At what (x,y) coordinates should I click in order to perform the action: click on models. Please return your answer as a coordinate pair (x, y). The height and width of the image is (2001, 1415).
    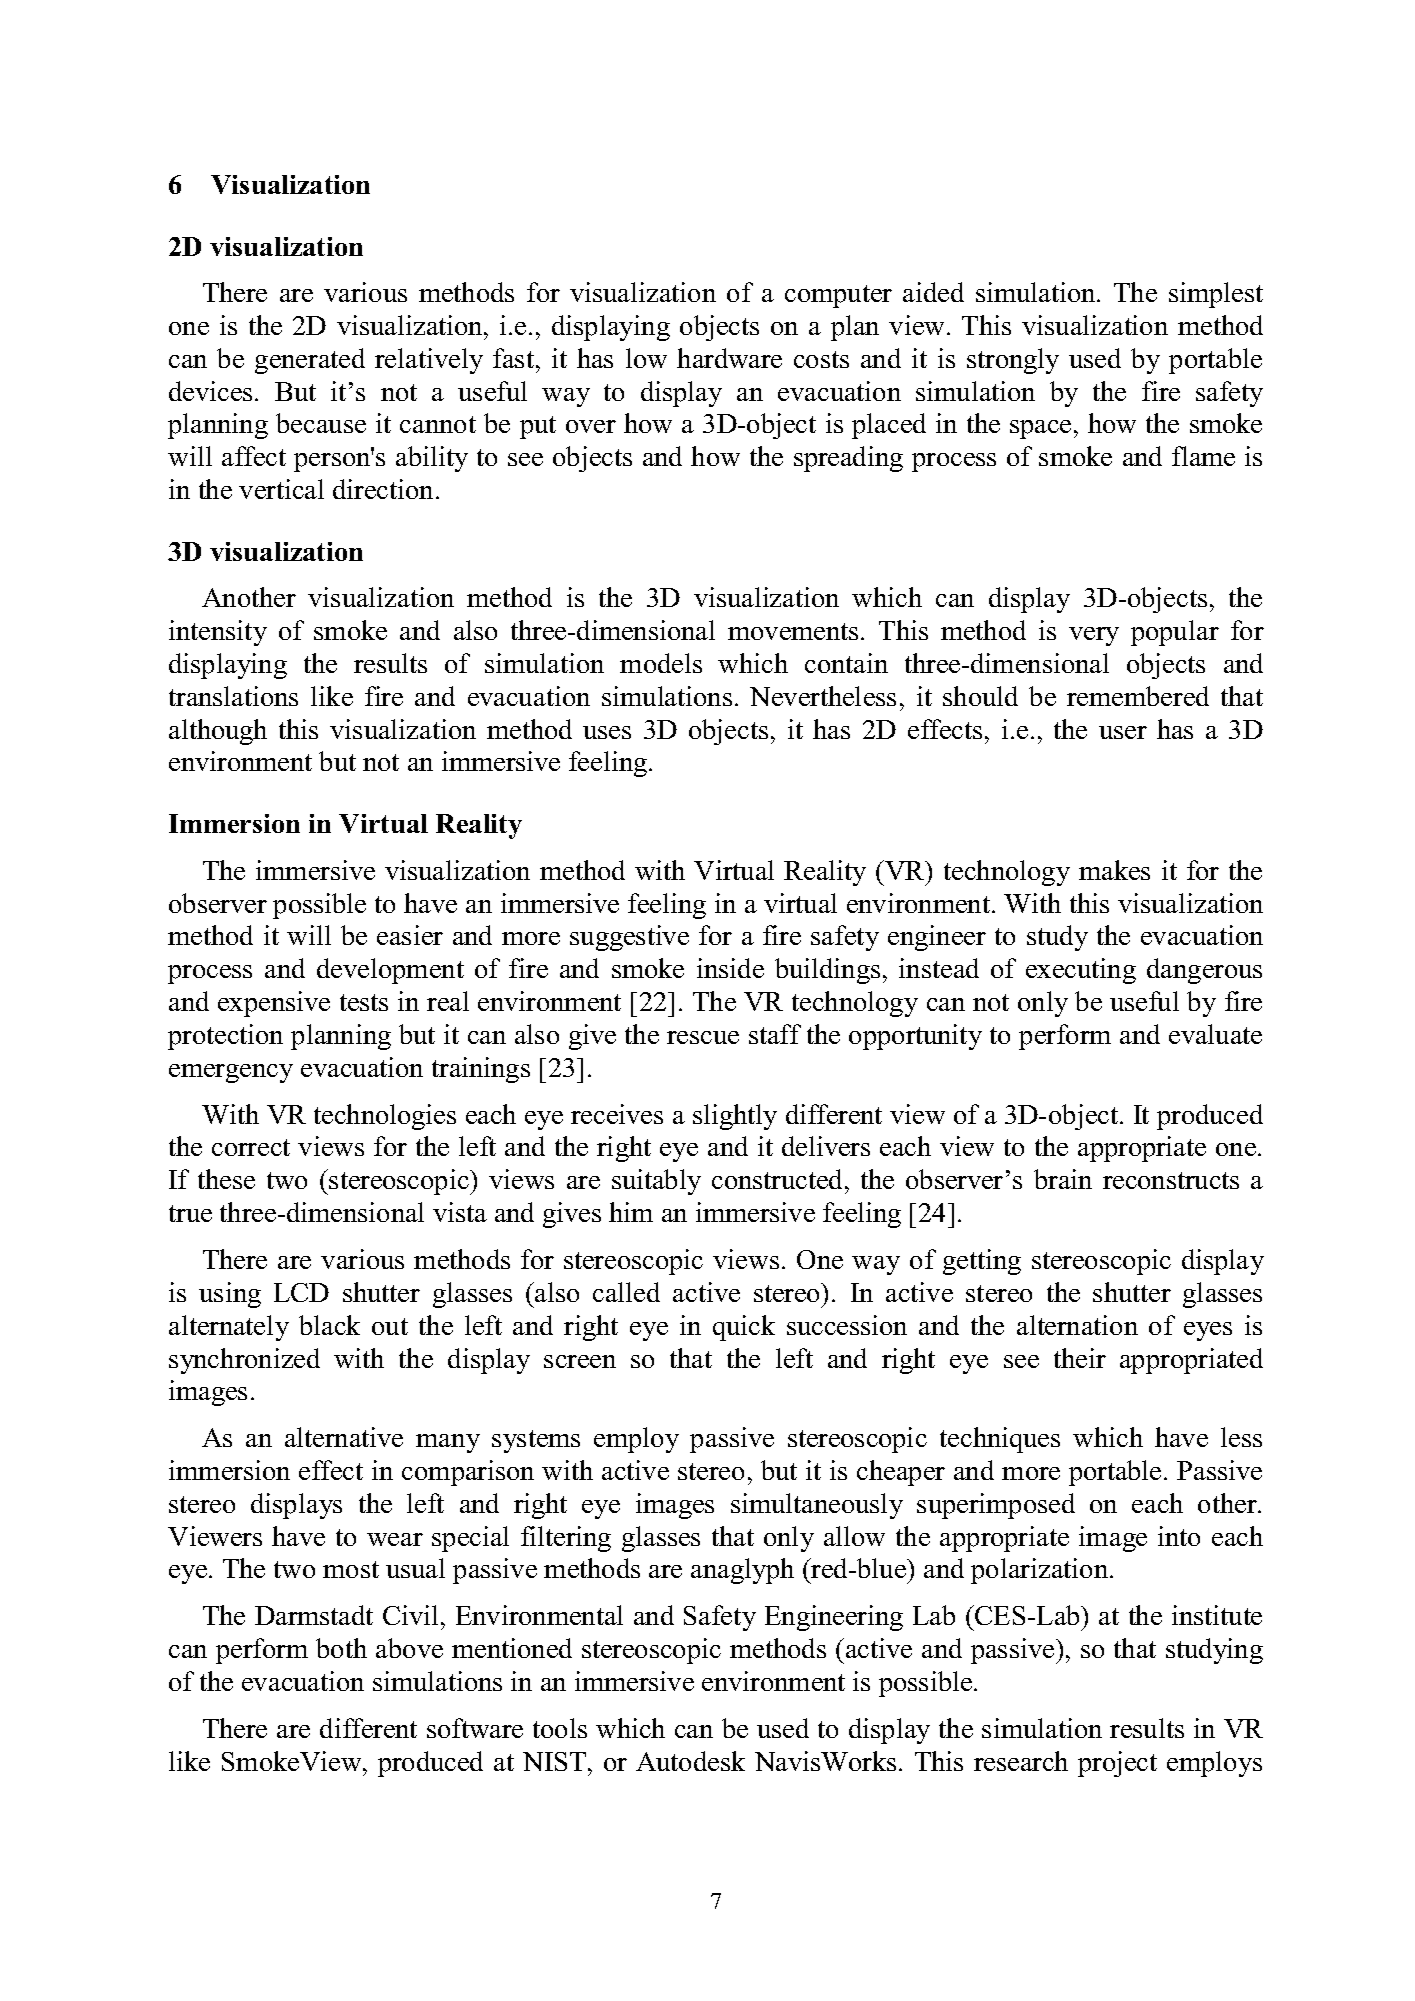
    Looking at the image, I should click on (661, 663).
